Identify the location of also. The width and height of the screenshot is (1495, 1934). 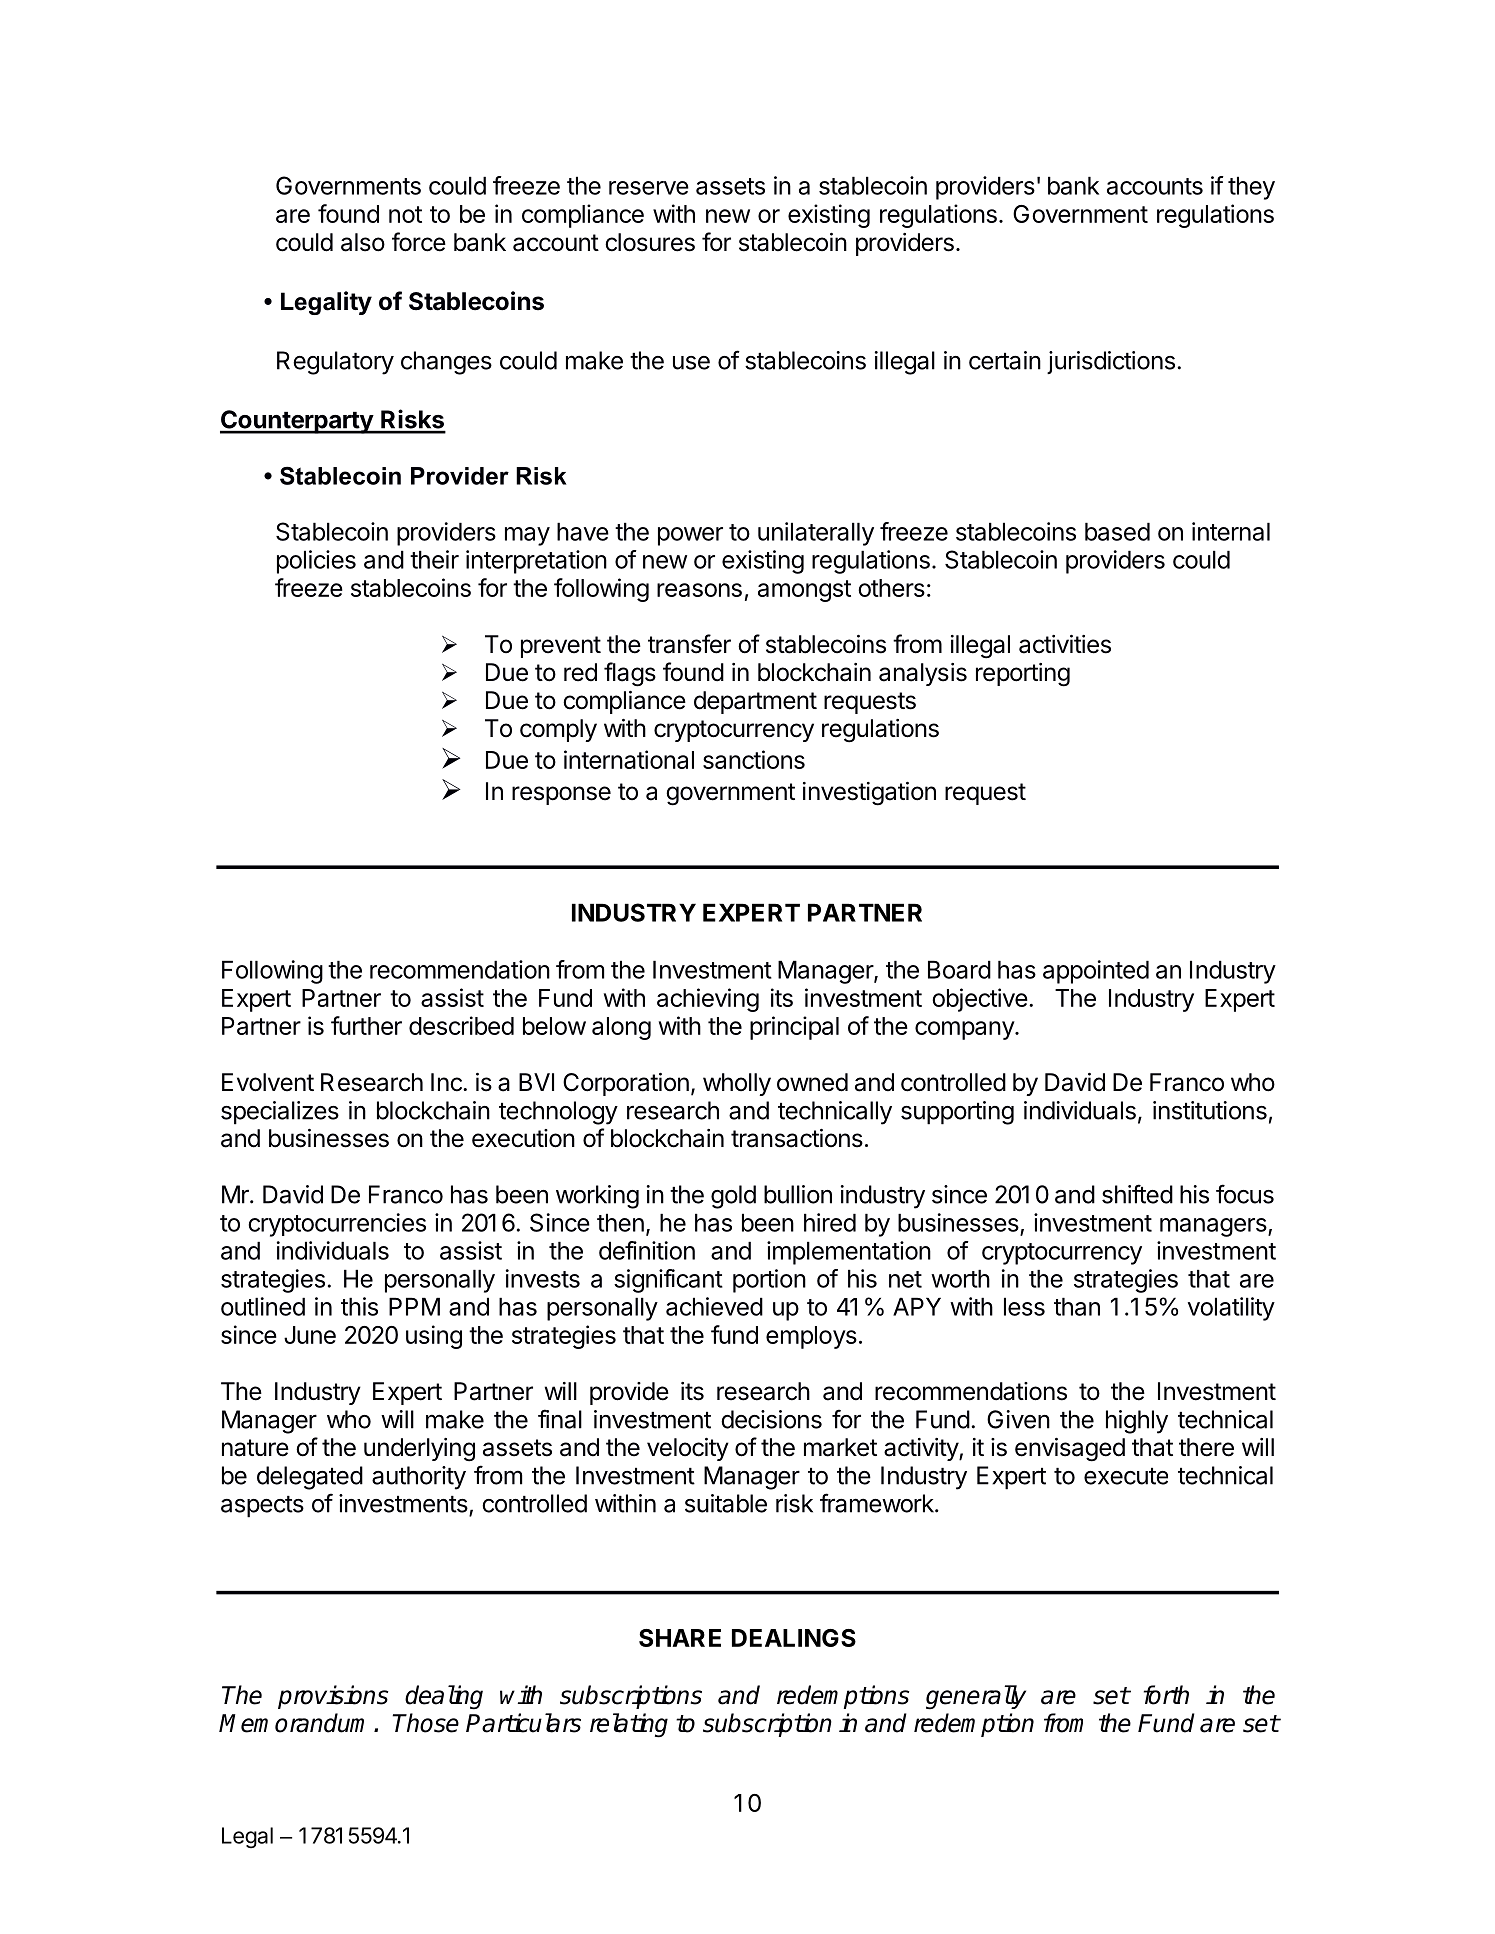
(363, 242).
